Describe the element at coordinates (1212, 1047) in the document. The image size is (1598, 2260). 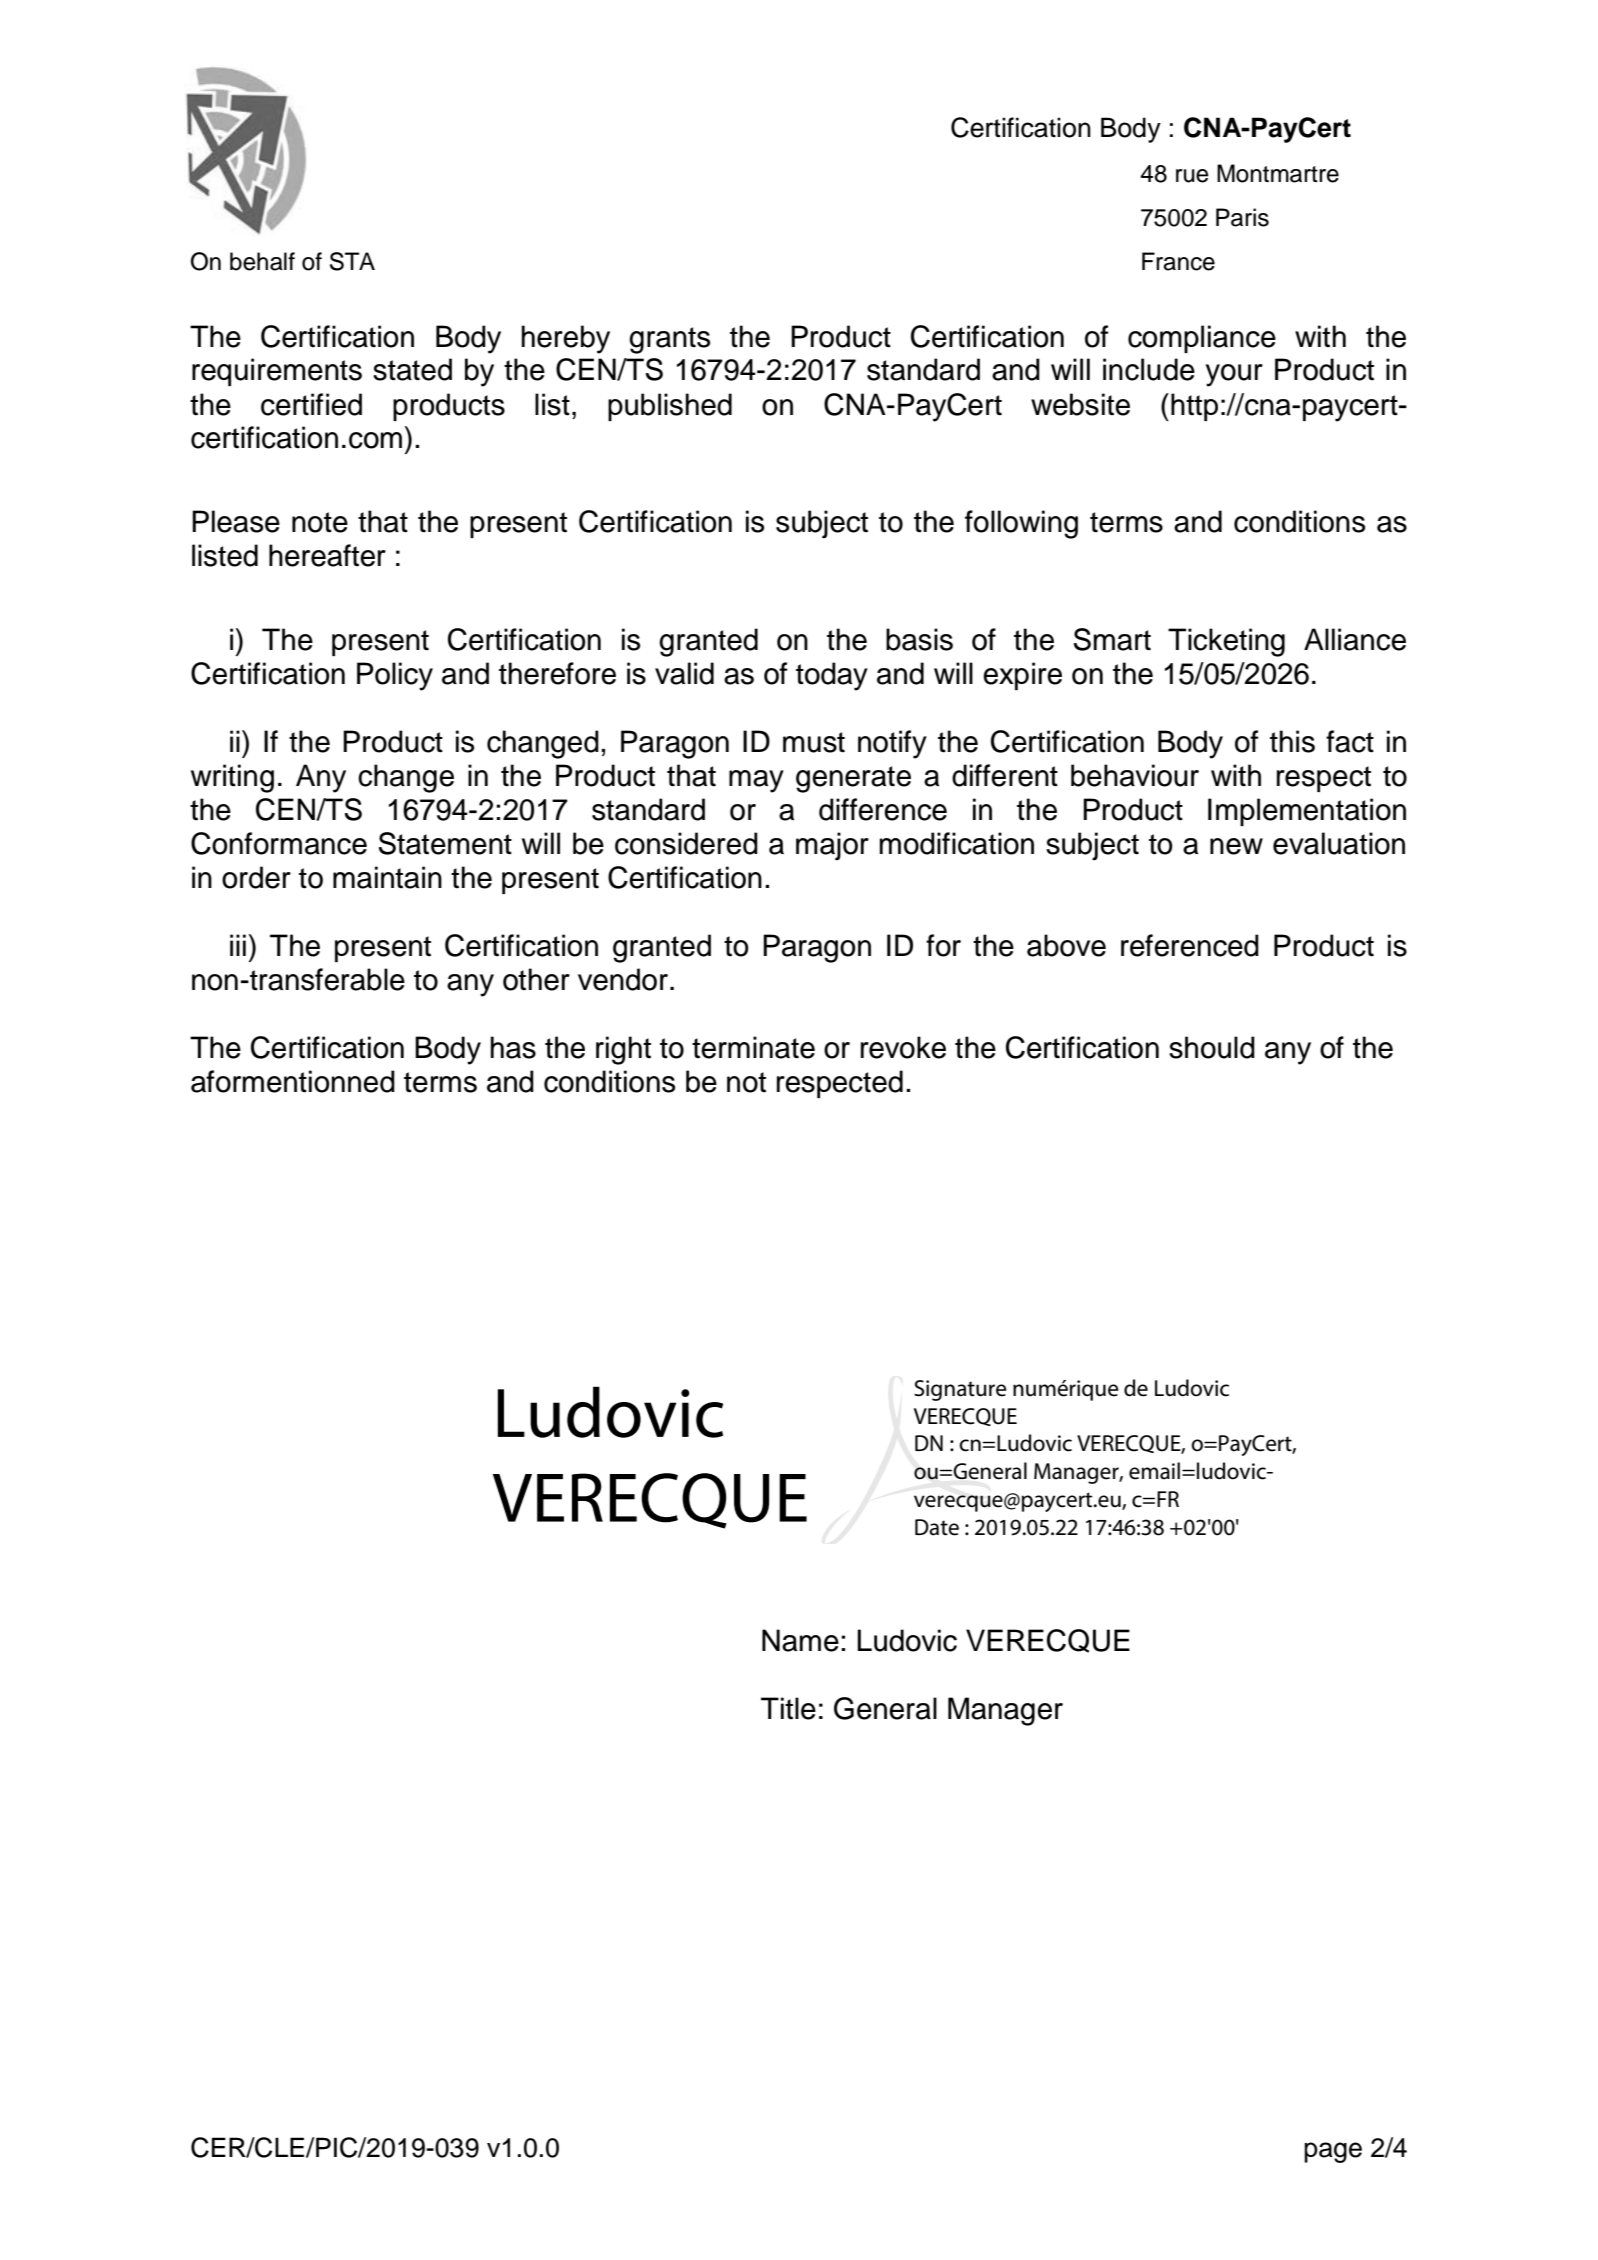
I see `should` at that location.
